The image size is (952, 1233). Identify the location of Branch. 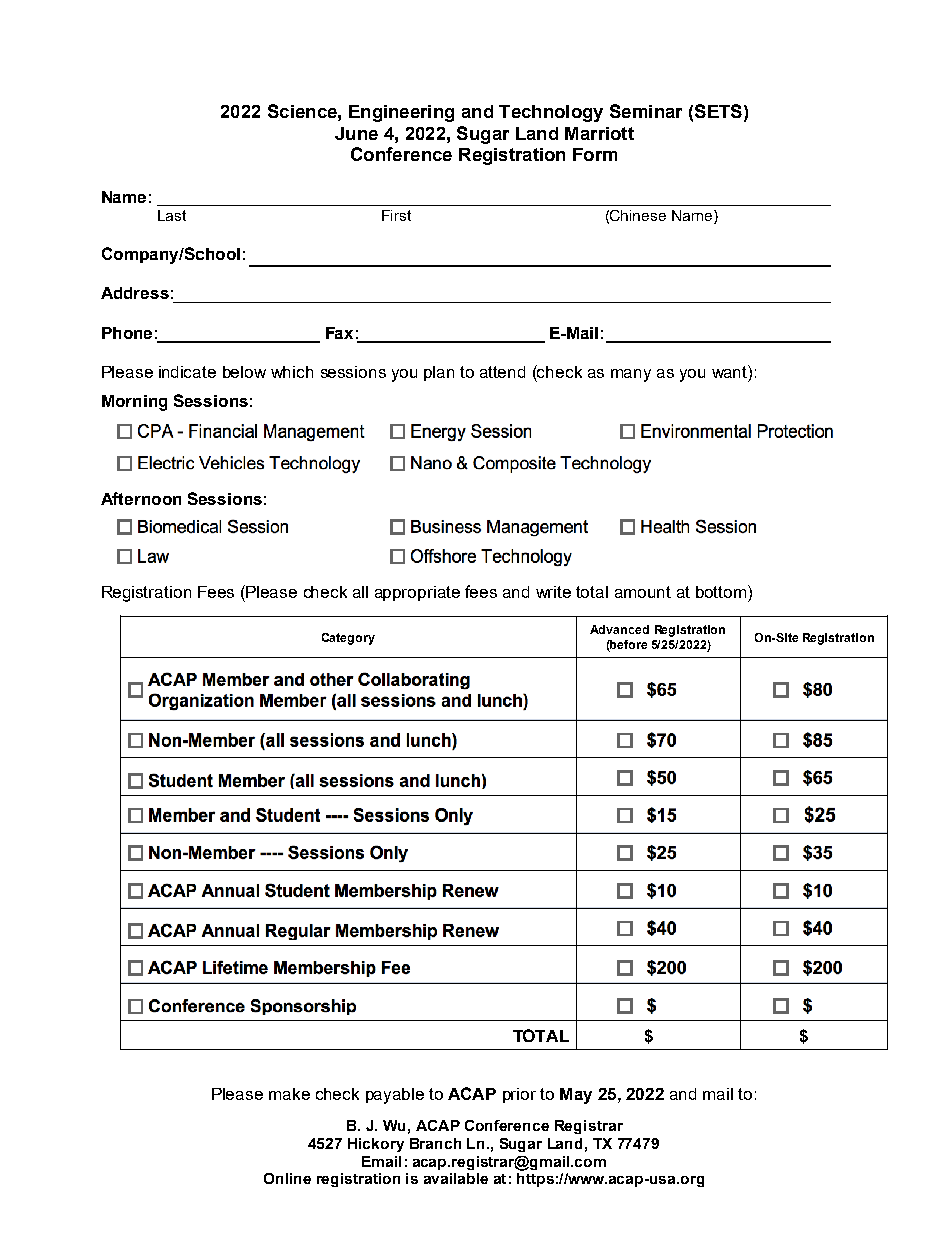
(435, 1143).
